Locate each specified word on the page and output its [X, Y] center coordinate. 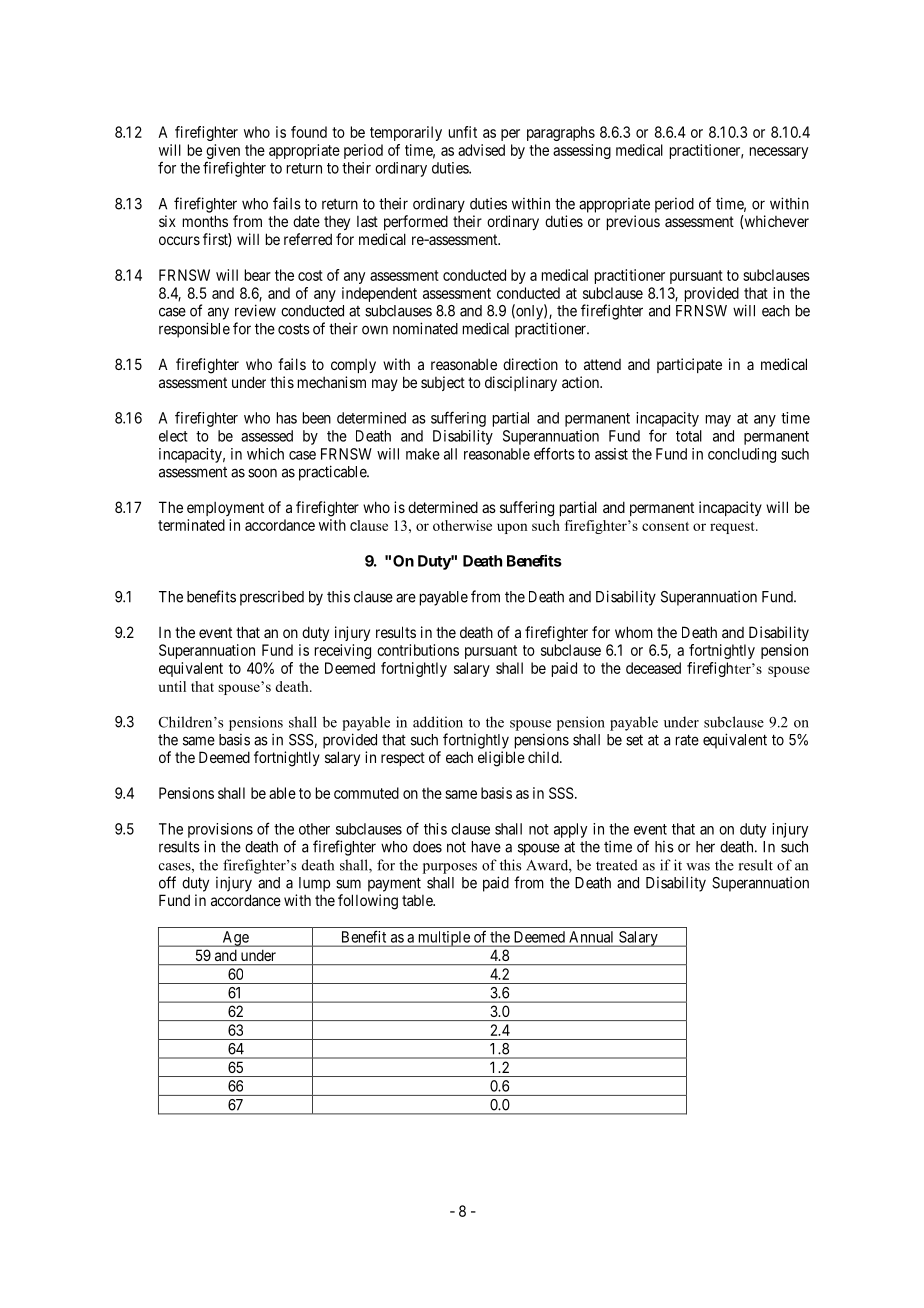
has [287, 418]
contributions [418, 650]
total [689, 436]
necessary [779, 153]
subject [443, 383]
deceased [653, 668]
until [172, 686]
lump [314, 884]
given [223, 153]
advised [481, 150]
